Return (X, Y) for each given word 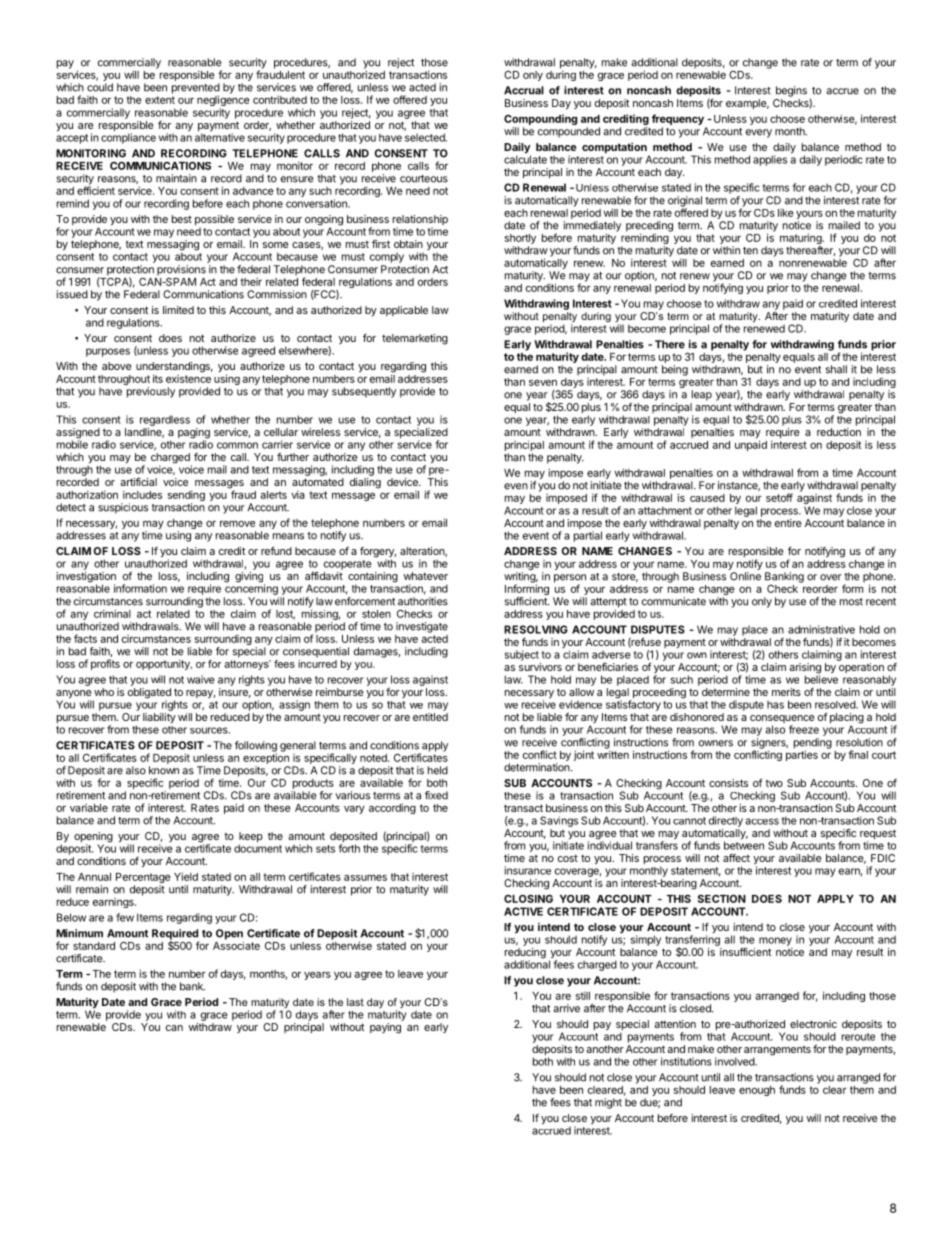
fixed (436, 795)
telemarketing (415, 339)
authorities (423, 601)
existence (188, 377)
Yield (186, 876)
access (762, 821)
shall (836, 369)
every (759, 133)
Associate (236, 945)
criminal (112, 613)
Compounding (540, 121)
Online (745, 576)
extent (160, 100)
